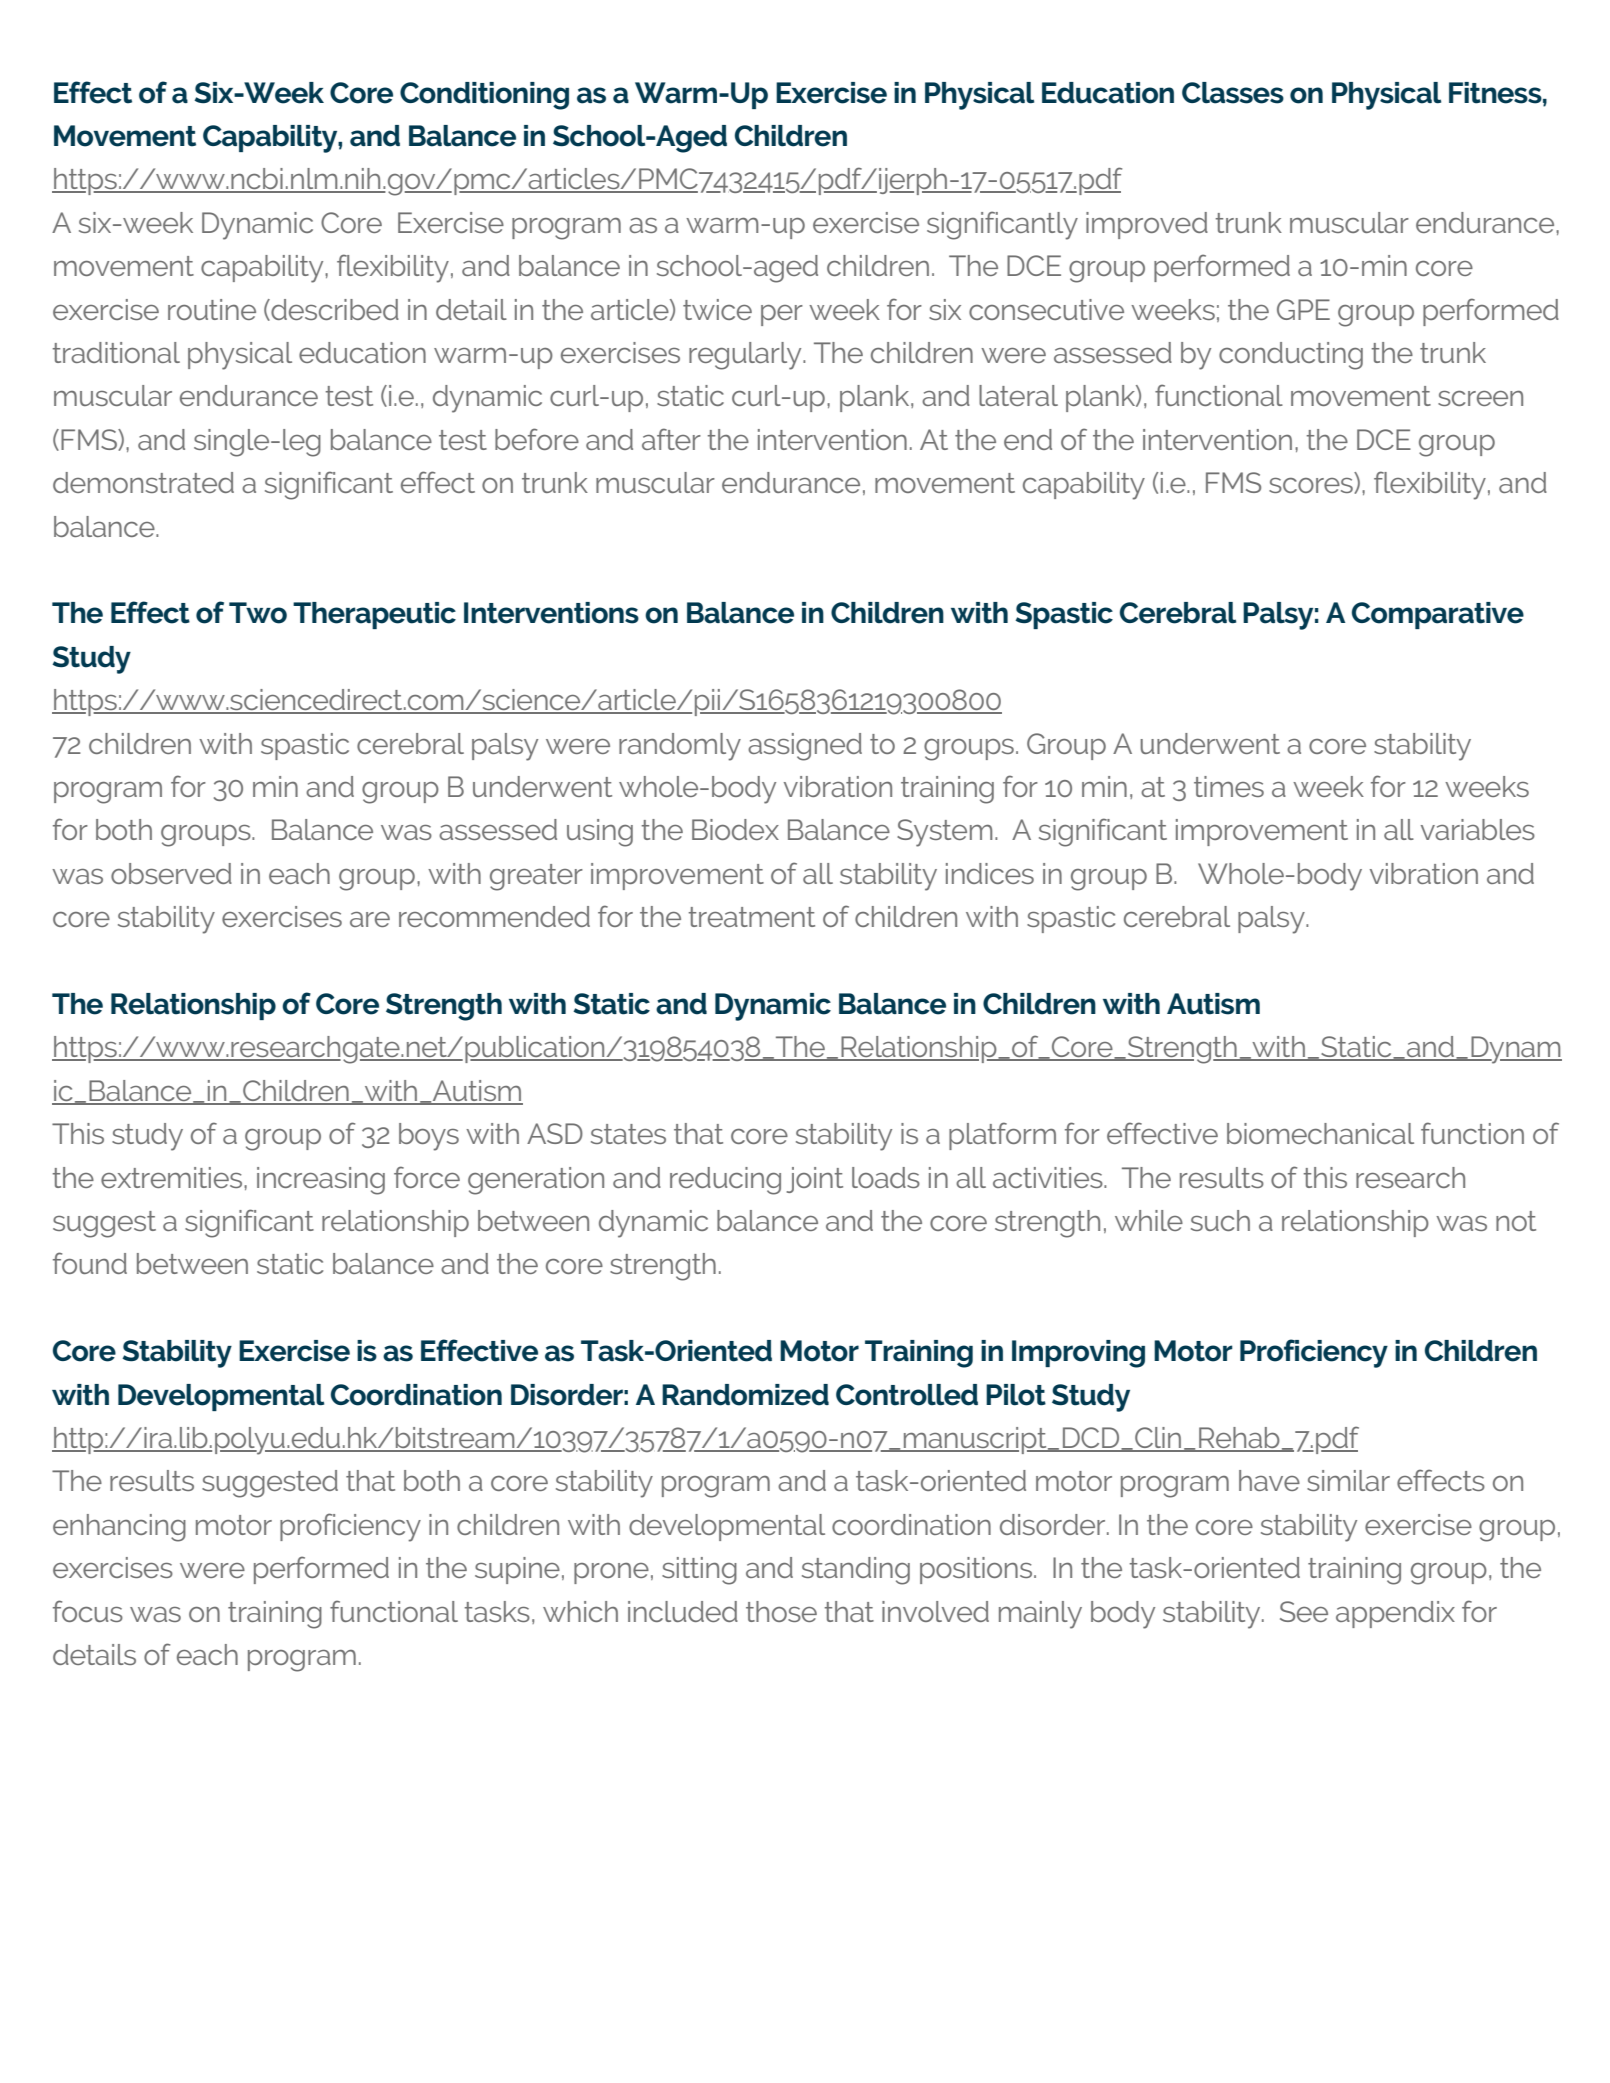 The image size is (1610, 2083). What do you see at coordinates (171, 873) in the image?
I see `observed` at bounding box center [171, 873].
